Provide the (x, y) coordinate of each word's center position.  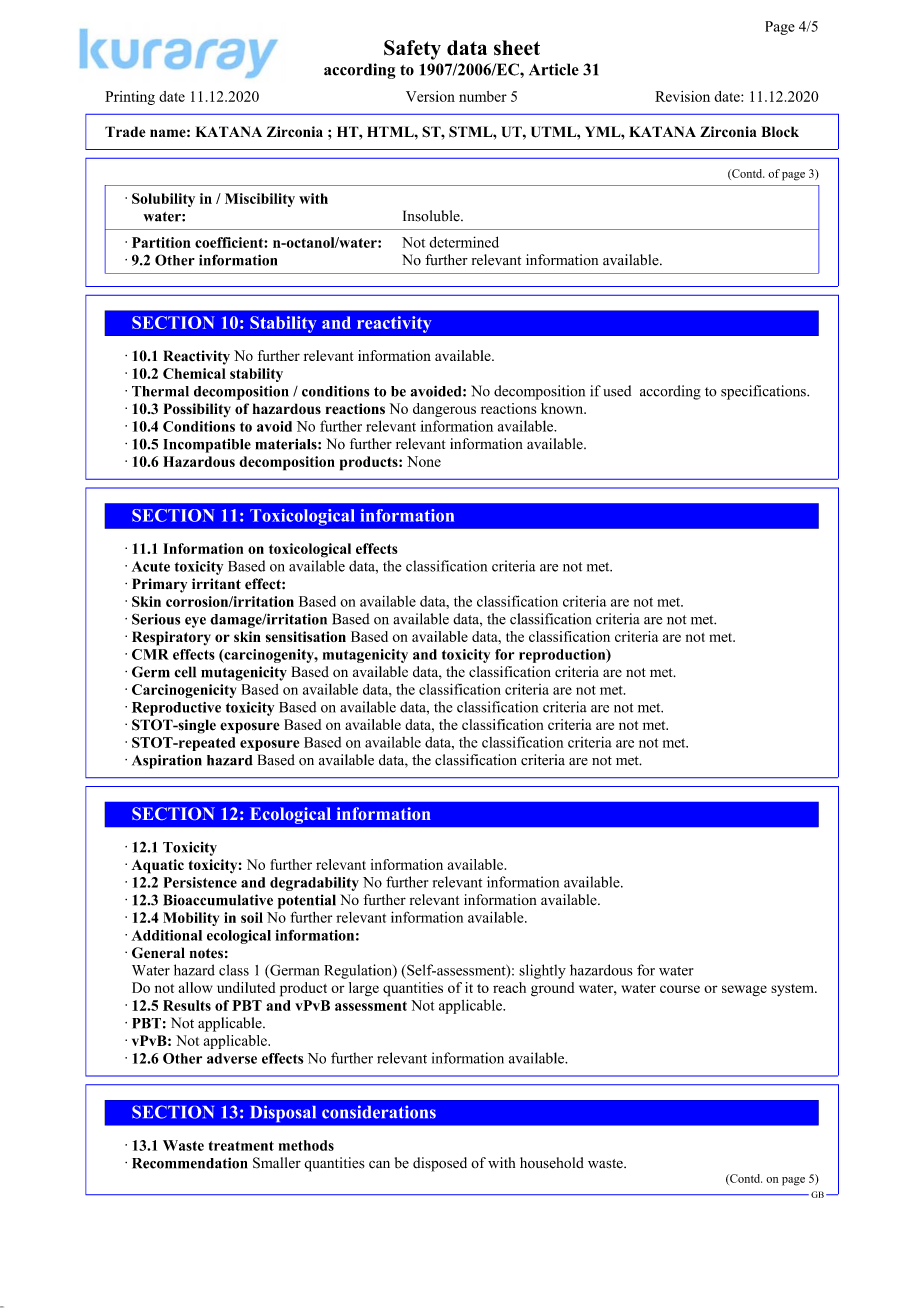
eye (195, 622)
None (424, 461)
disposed (440, 1164)
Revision (682, 96)
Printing (130, 98)
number (483, 96)
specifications (764, 392)
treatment (241, 1146)
